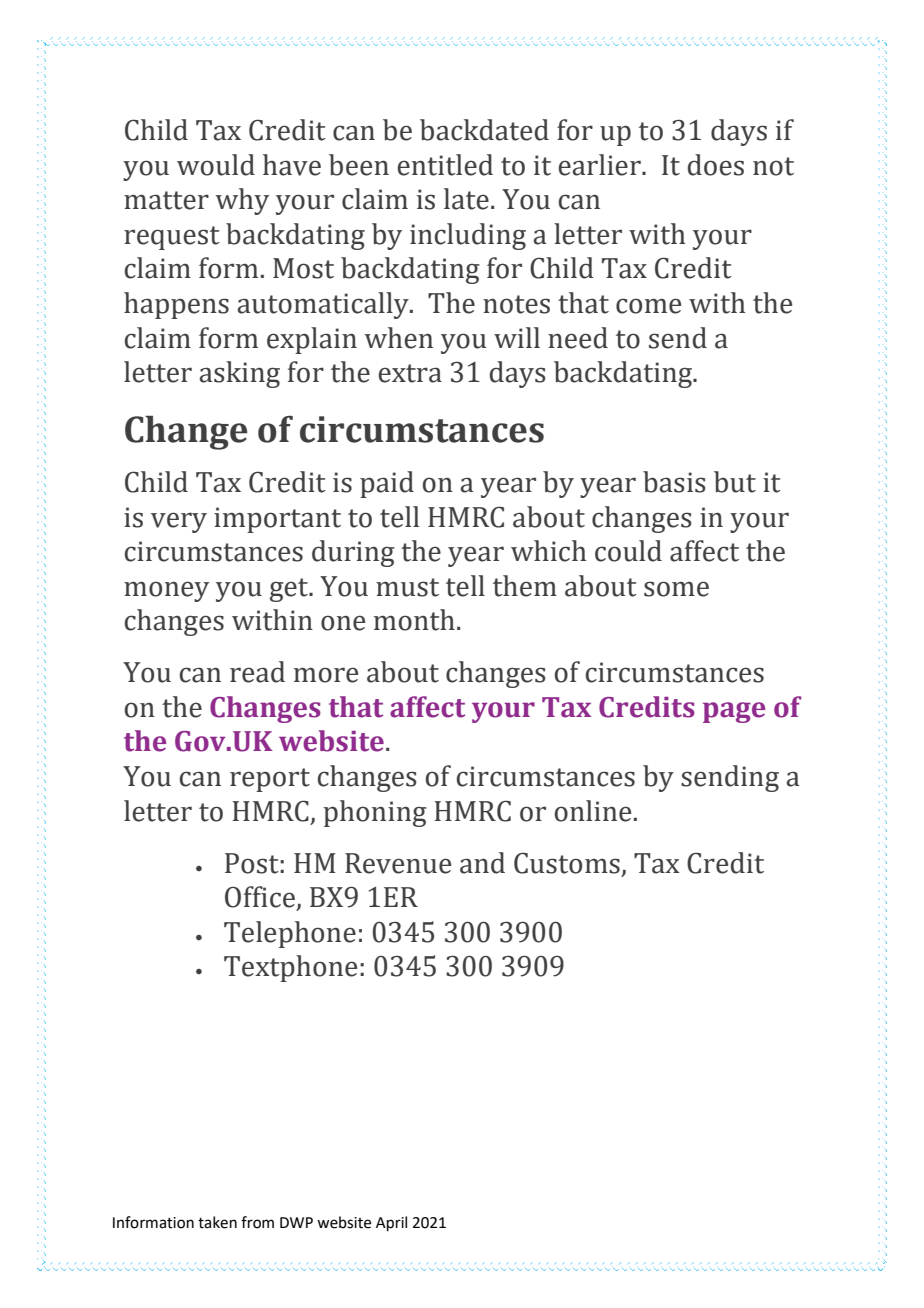 This document has height=1308, width=924. Describe the element at coordinates (482, 863) in the document. I see `and` at that location.
